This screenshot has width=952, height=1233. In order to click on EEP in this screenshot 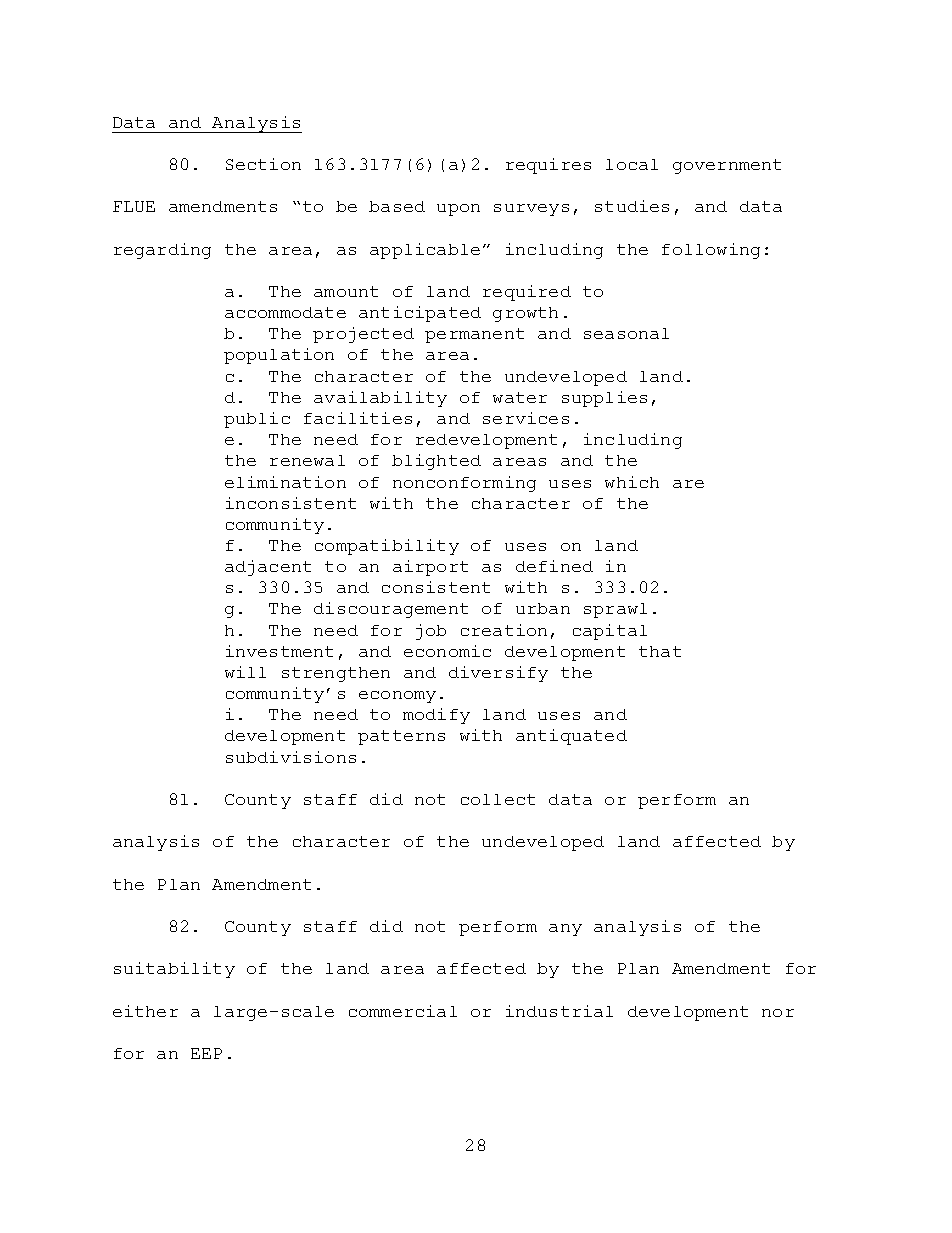, I will do `click(206, 1053)`.
